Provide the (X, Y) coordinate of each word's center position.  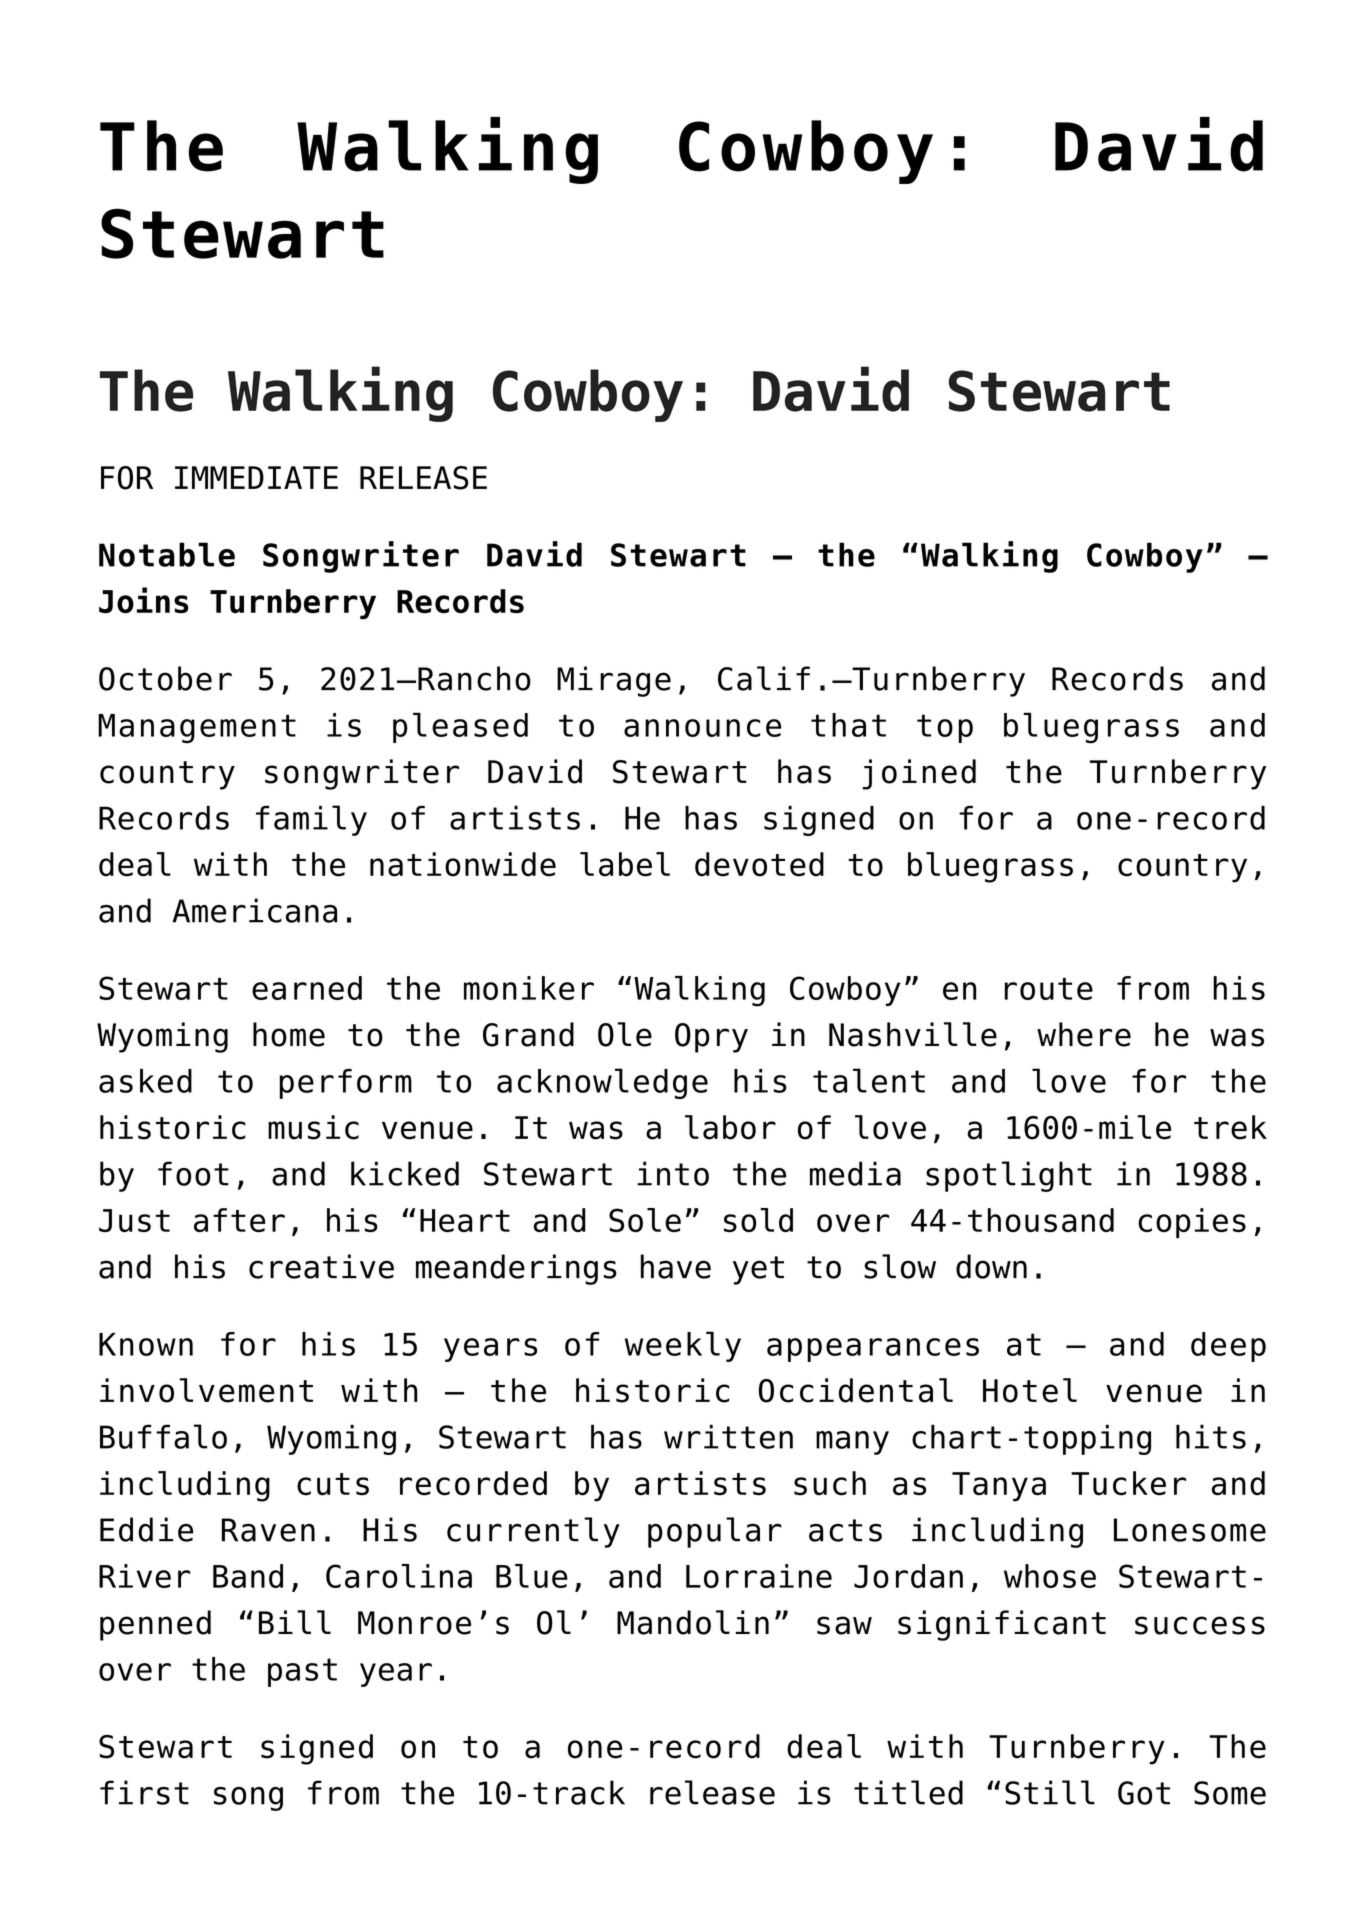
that (848, 725)
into (673, 1173)
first (144, 1792)
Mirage (614, 681)
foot (193, 1173)
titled (908, 1792)
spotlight (1009, 1176)
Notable (167, 554)
